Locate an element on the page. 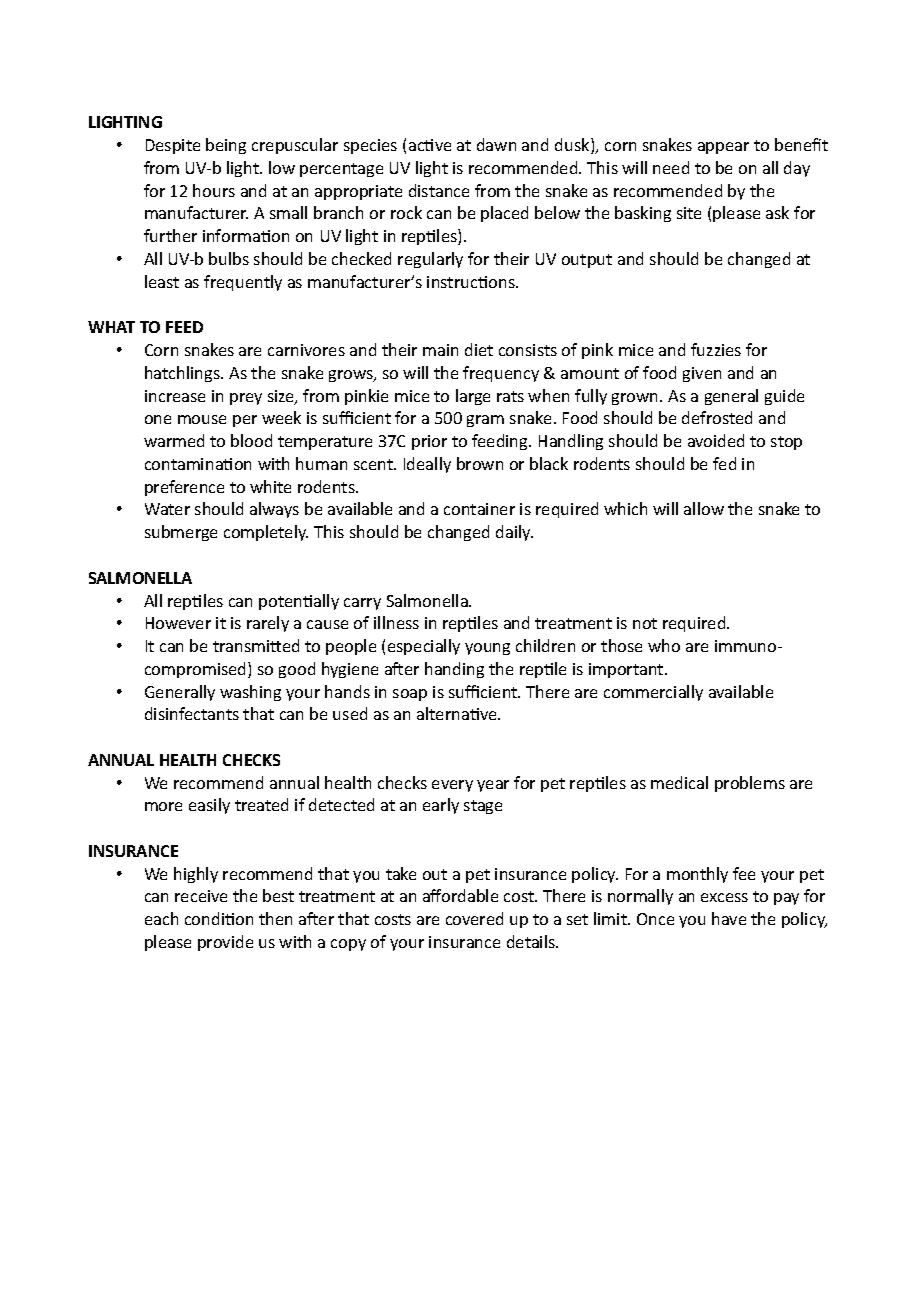 The width and height of the page is (924, 1308). allow is located at coordinates (704, 508).
